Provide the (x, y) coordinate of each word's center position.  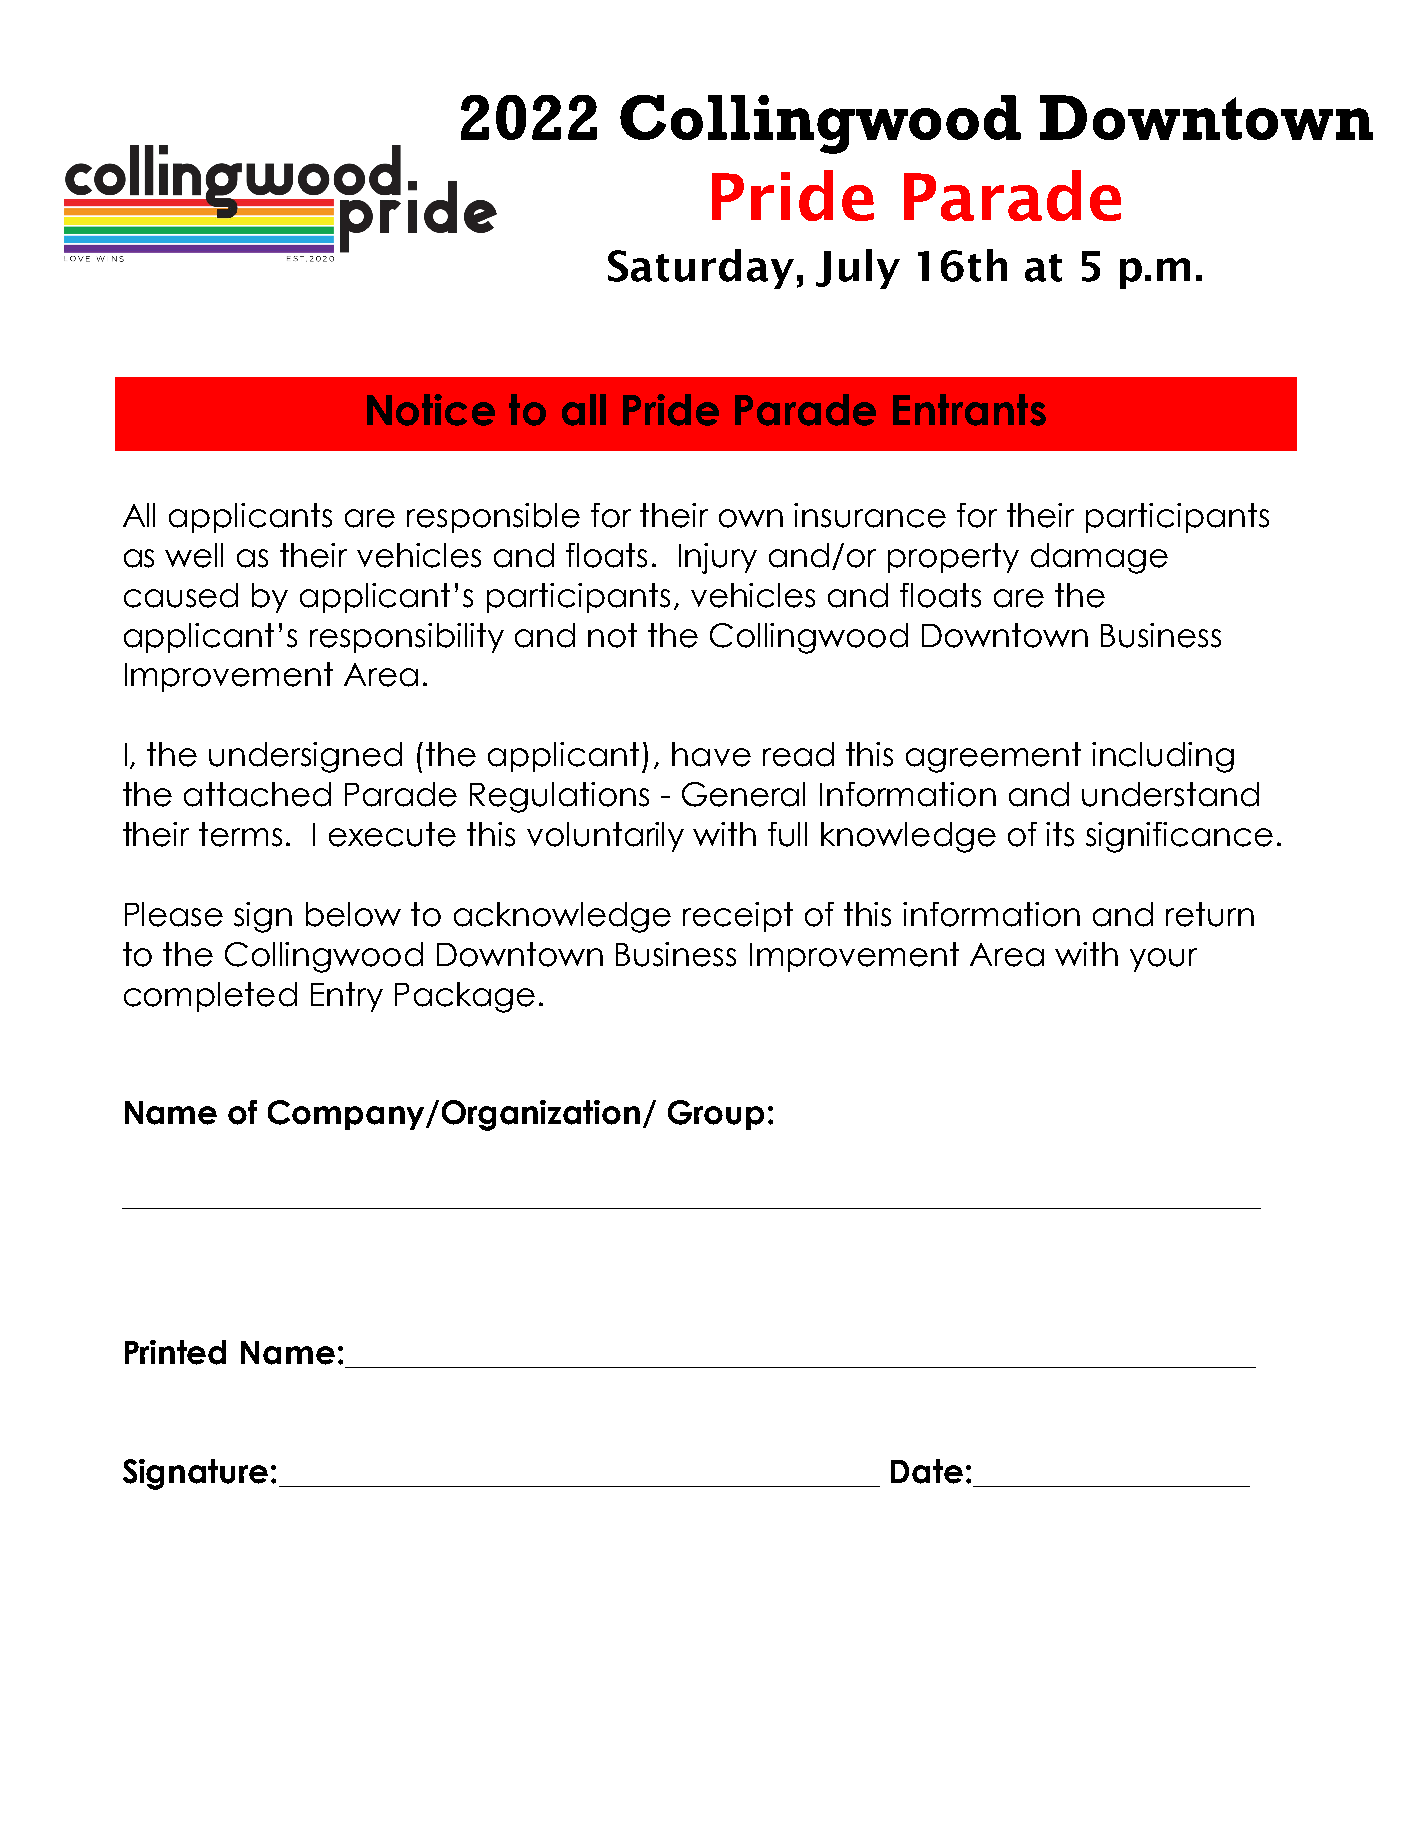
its (1060, 834)
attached (257, 794)
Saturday (701, 269)
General (743, 794)
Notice (431, 410)
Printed (175, 1352)
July (858, 269)
